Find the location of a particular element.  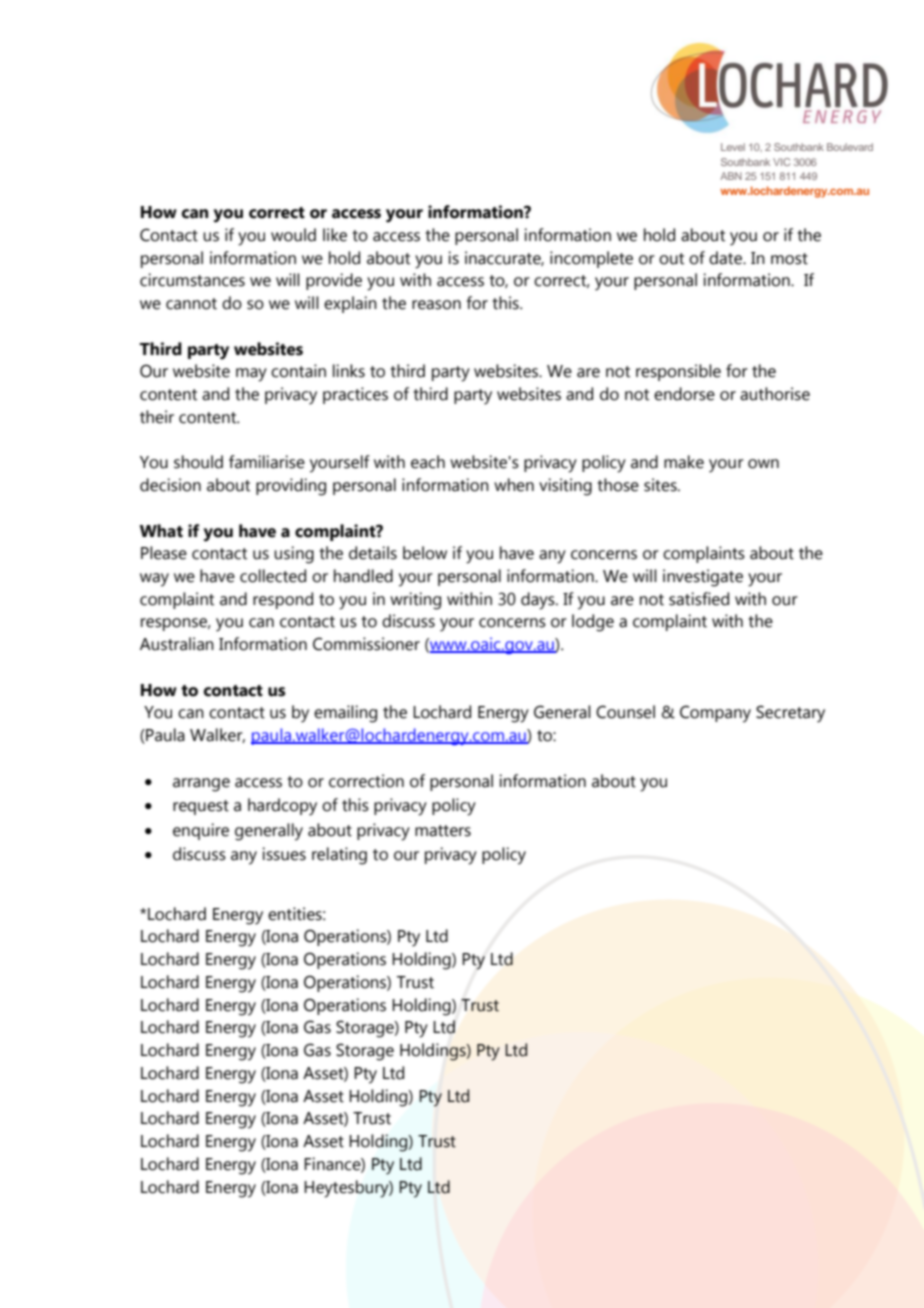

respond is located at coordinates (283, 600).
